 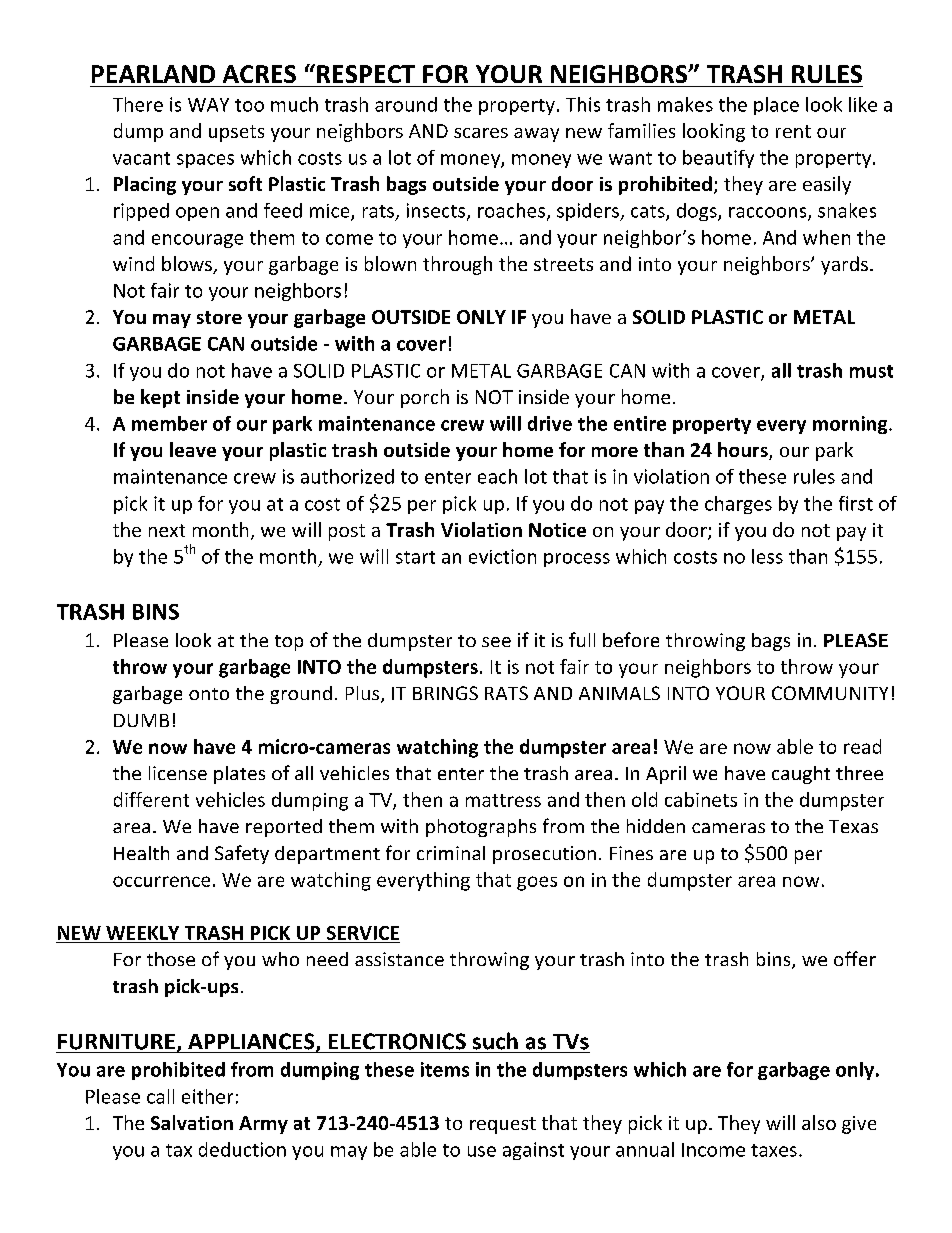 I want to click on yards, so click(x=844, y=265).
